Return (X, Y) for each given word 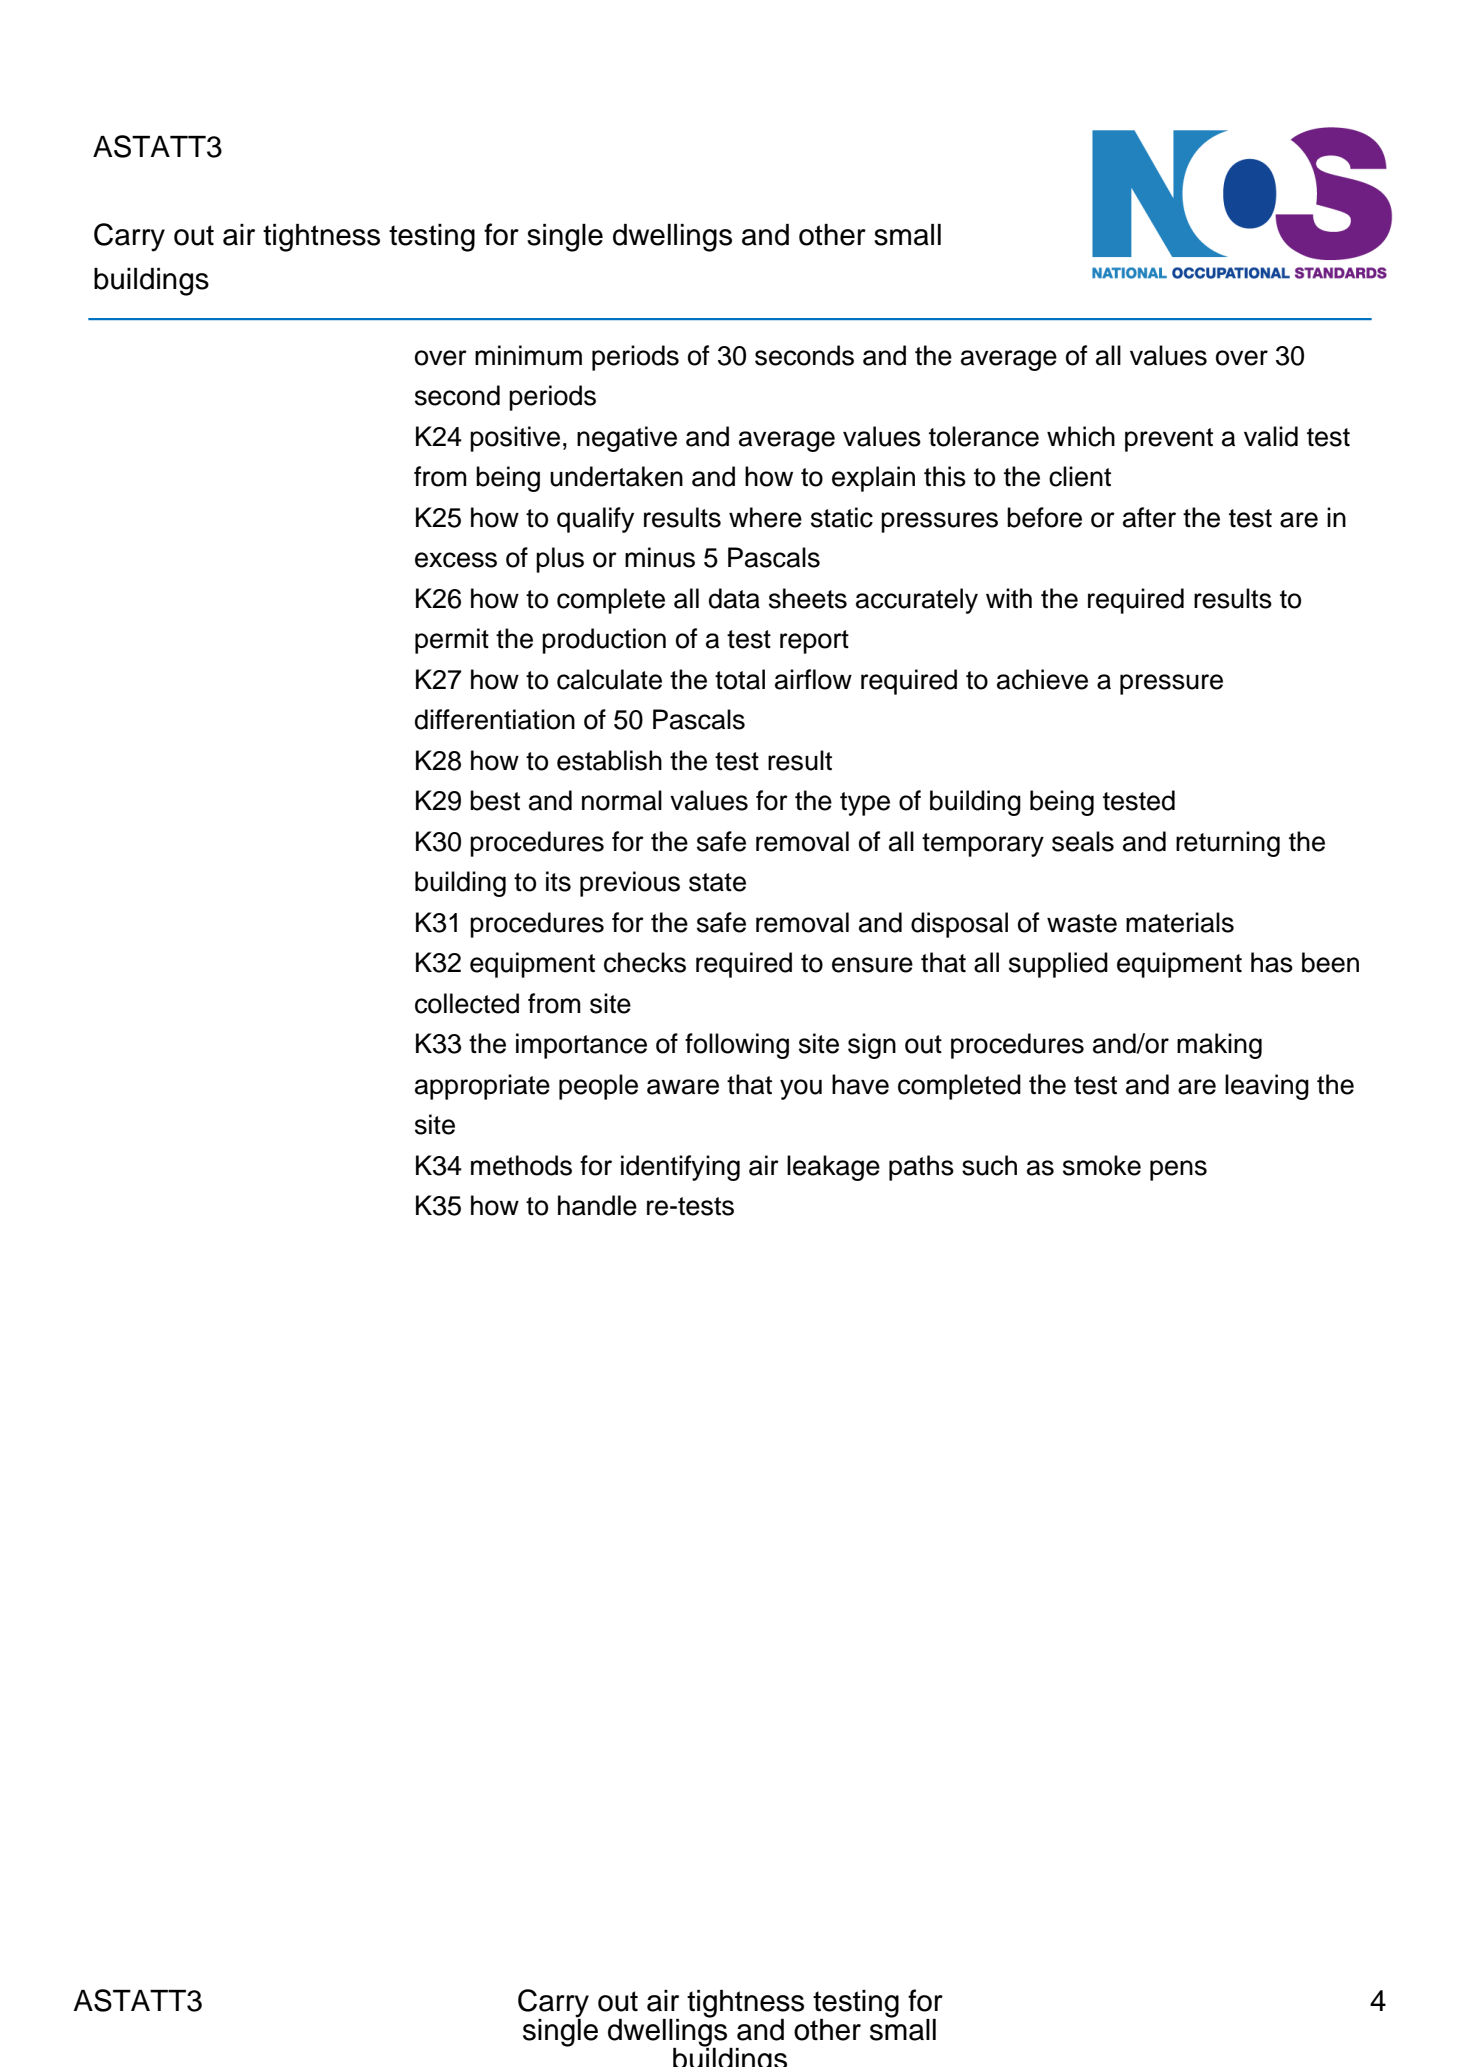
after (1149, 517)
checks (645, 962)
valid (1271, 436)
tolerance (984, 436)
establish (609, 760)
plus (560, 560)
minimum (528, 355)
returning (1228, 844)
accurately (917, 601)
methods (521, 1165)
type (865, 804)
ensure (872, 965)
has (1272, 962)
